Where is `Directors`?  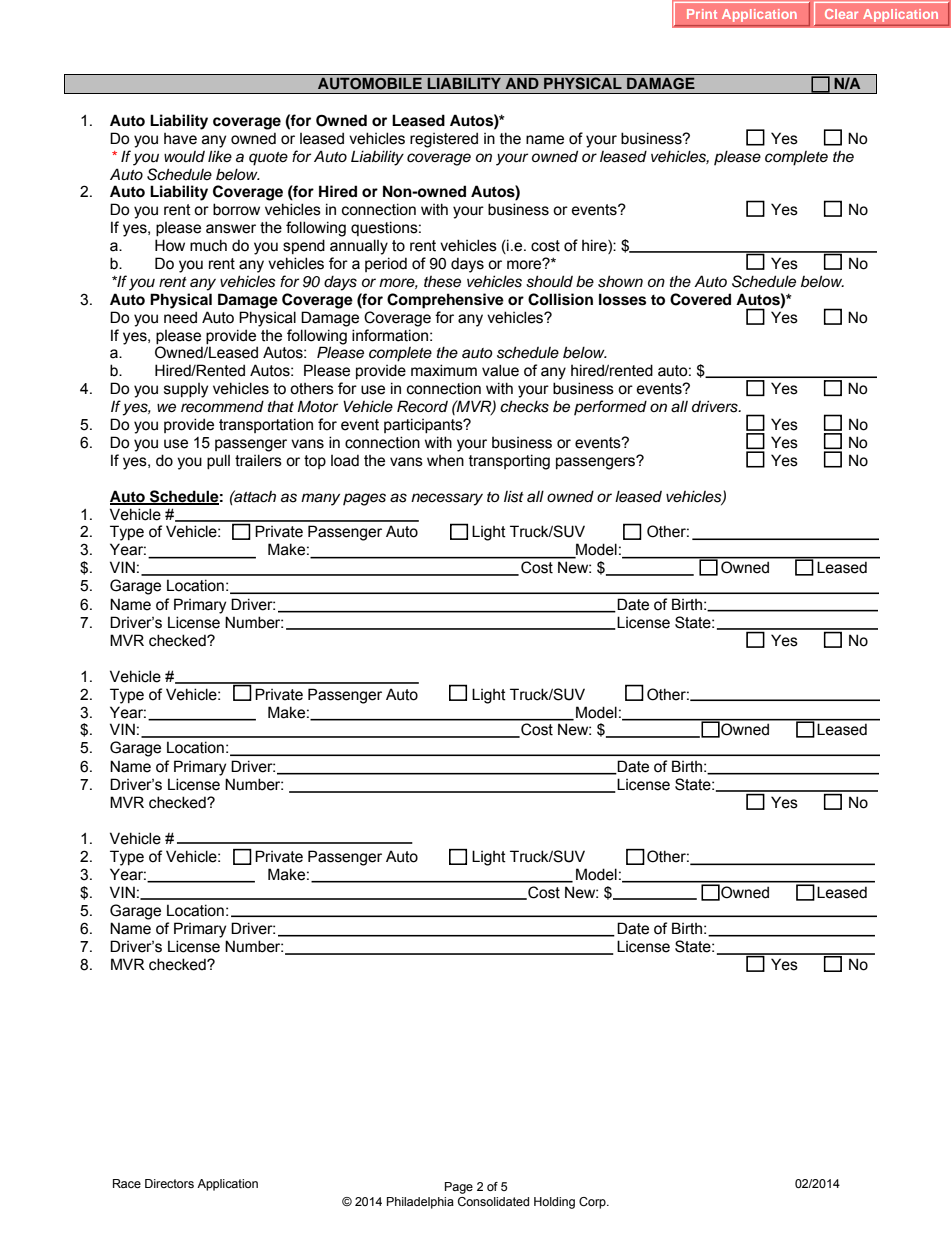
Directors is located at coordinates (169, 1183).
